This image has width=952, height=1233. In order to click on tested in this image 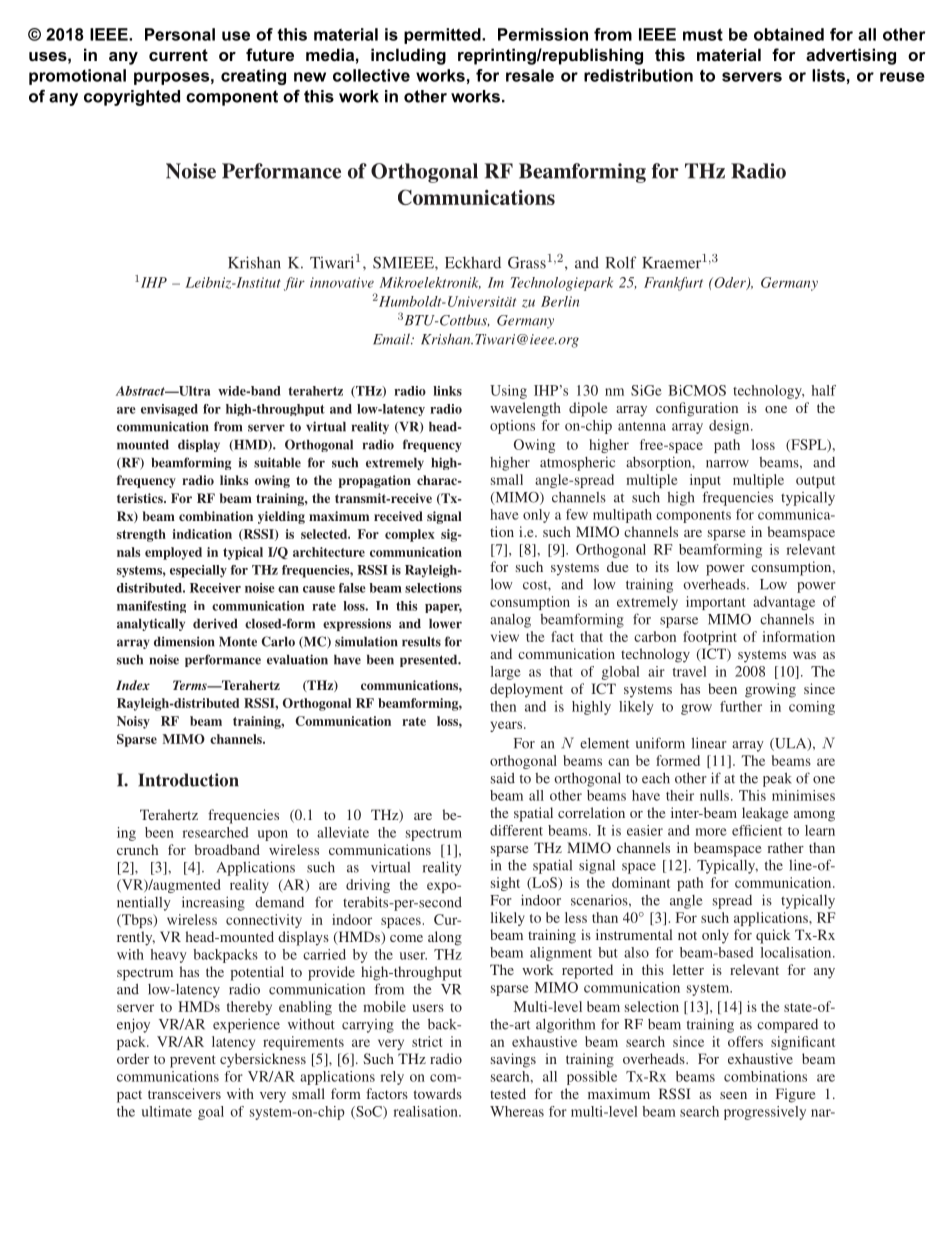, I will do `click(508, 1093)`.
